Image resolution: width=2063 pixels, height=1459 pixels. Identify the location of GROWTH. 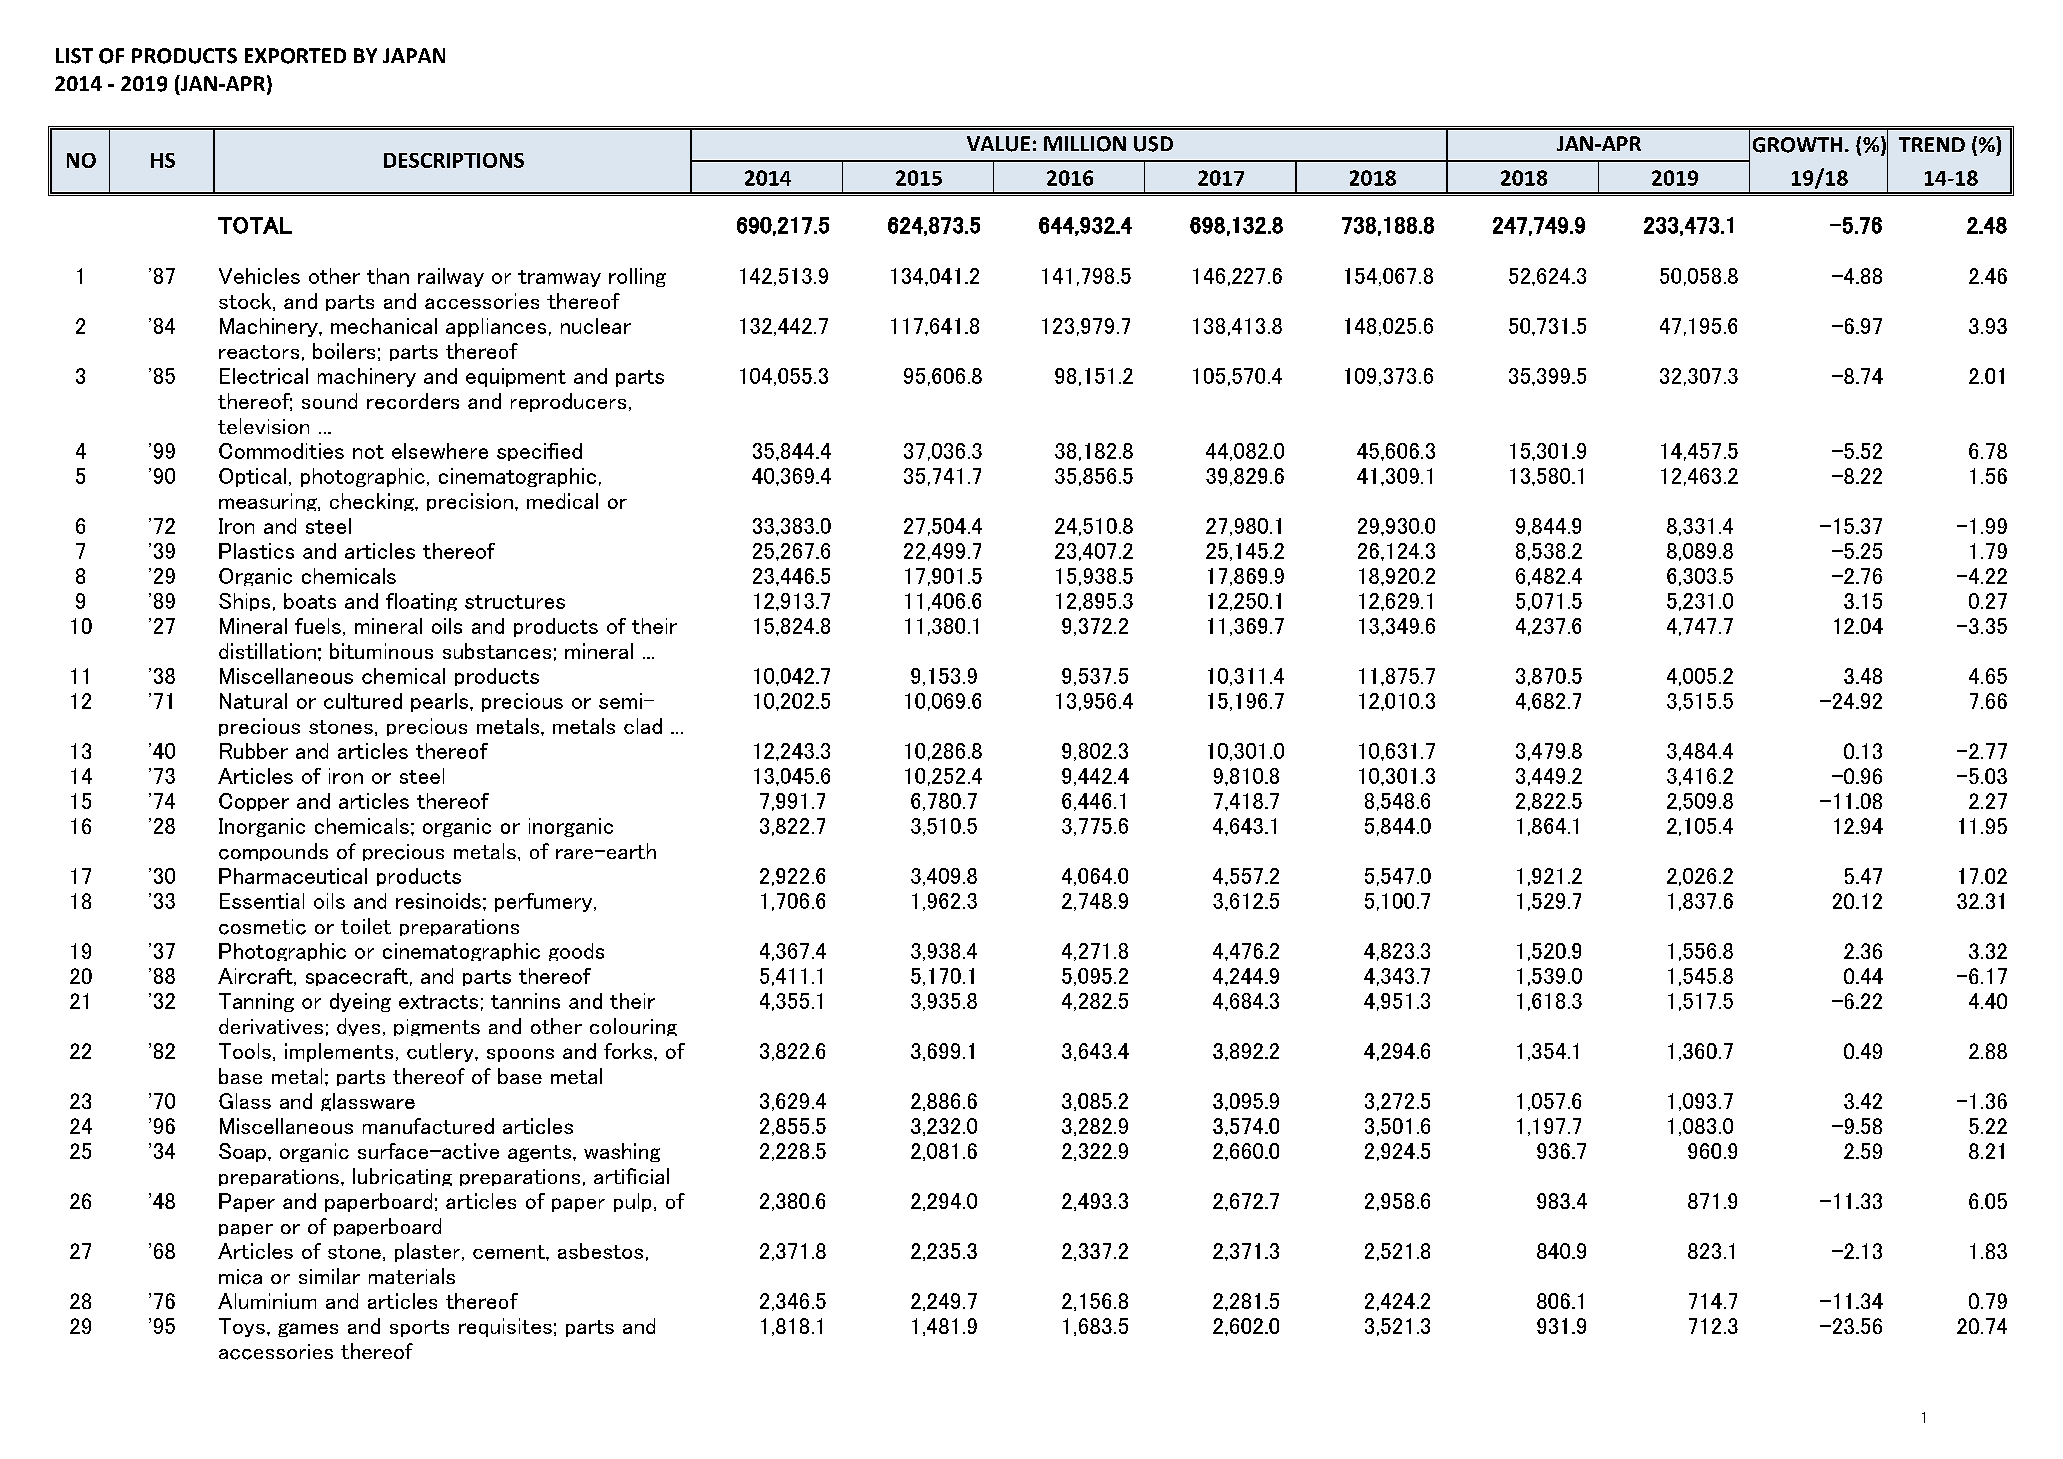
(1797, 145).
